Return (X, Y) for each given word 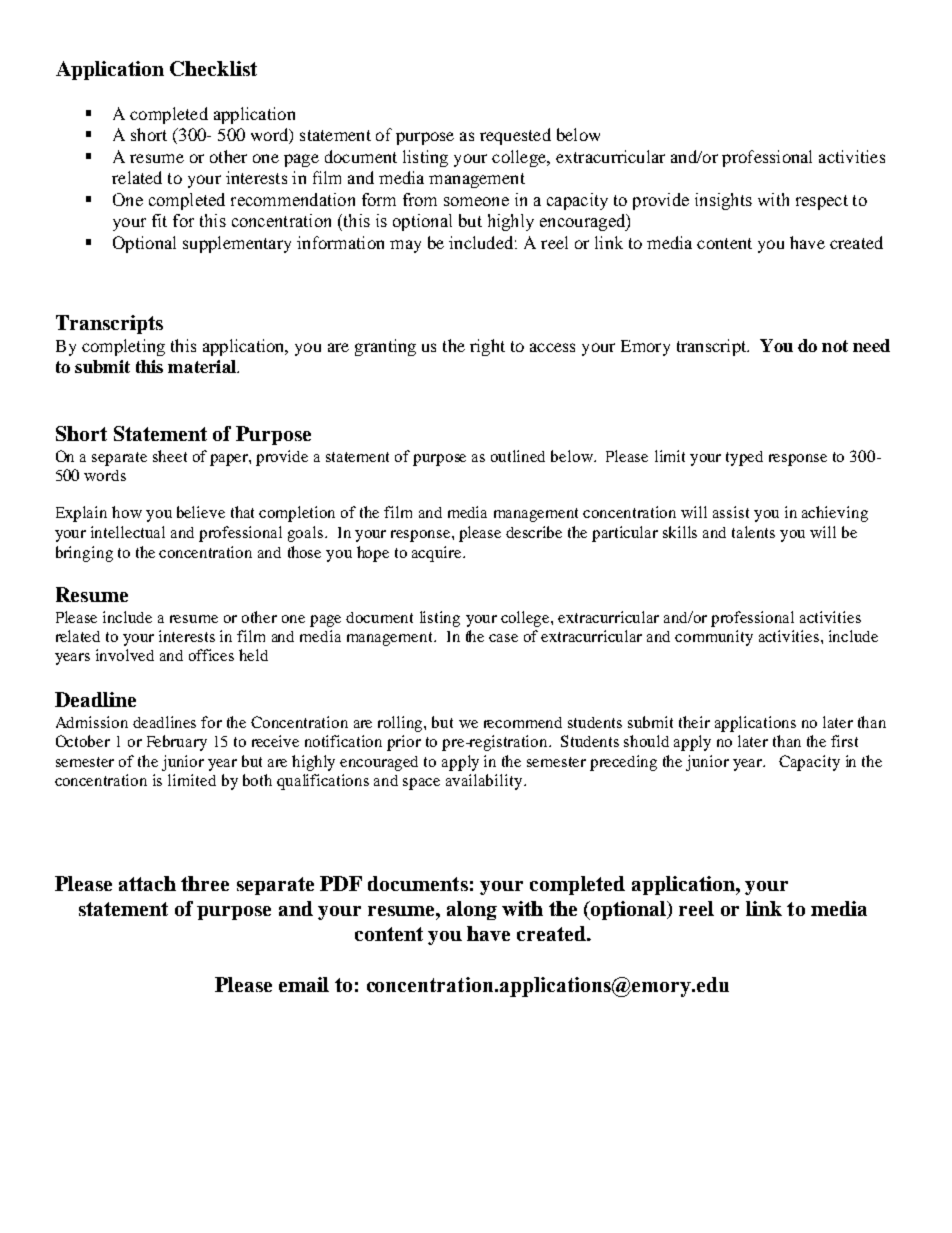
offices (211, 655)
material (203, 366)
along (472, 910)
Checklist (213, 68)
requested (515, 136)
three (205, 883)
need (871, 345)
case (503, 638)
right (487, 347)
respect (822, 202)
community (714, 638)
